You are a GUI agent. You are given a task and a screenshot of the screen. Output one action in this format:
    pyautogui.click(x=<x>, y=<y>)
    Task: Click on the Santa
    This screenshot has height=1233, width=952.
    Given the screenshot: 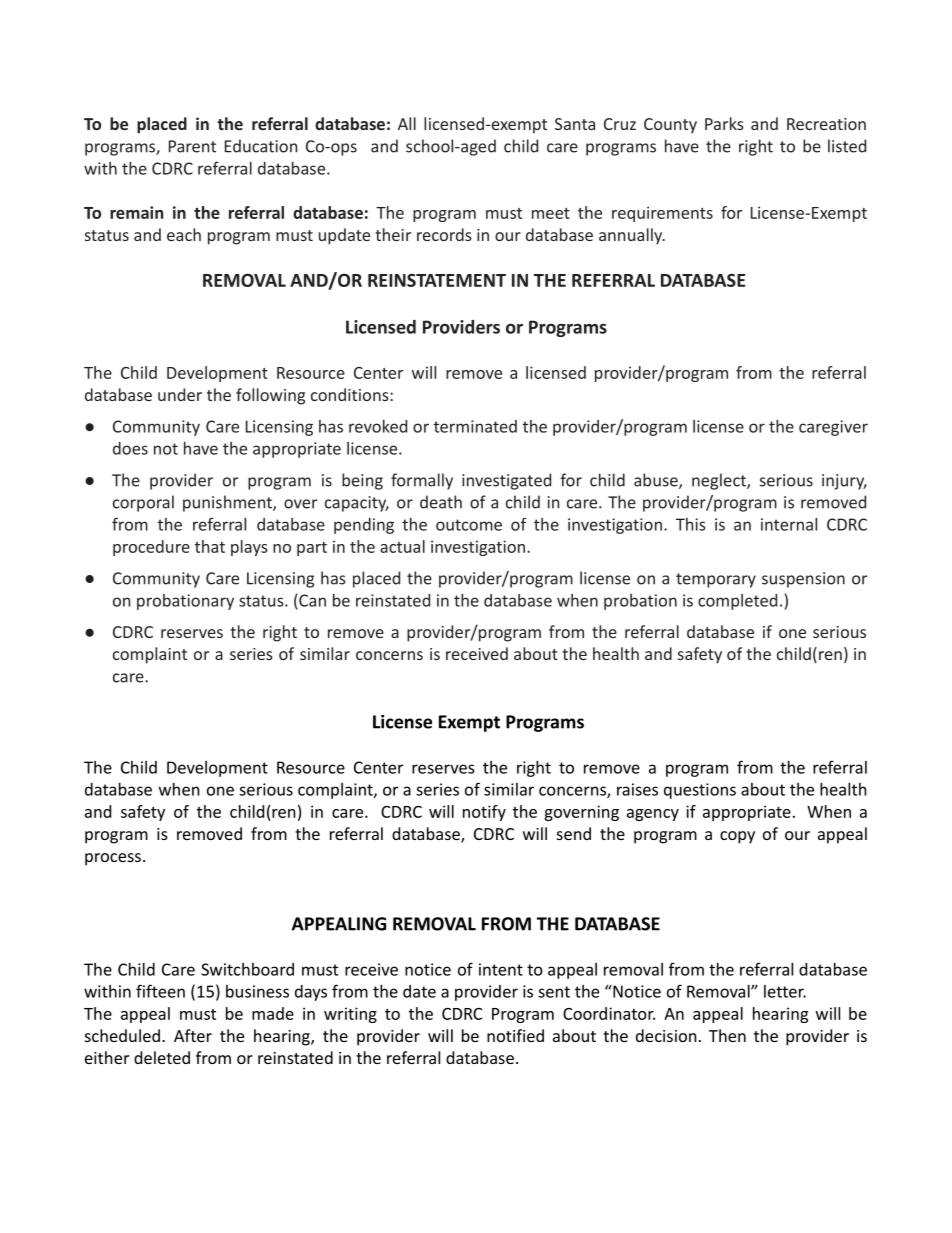 What is the action you would take?
    pyautogui.click(x=575, y=124)
